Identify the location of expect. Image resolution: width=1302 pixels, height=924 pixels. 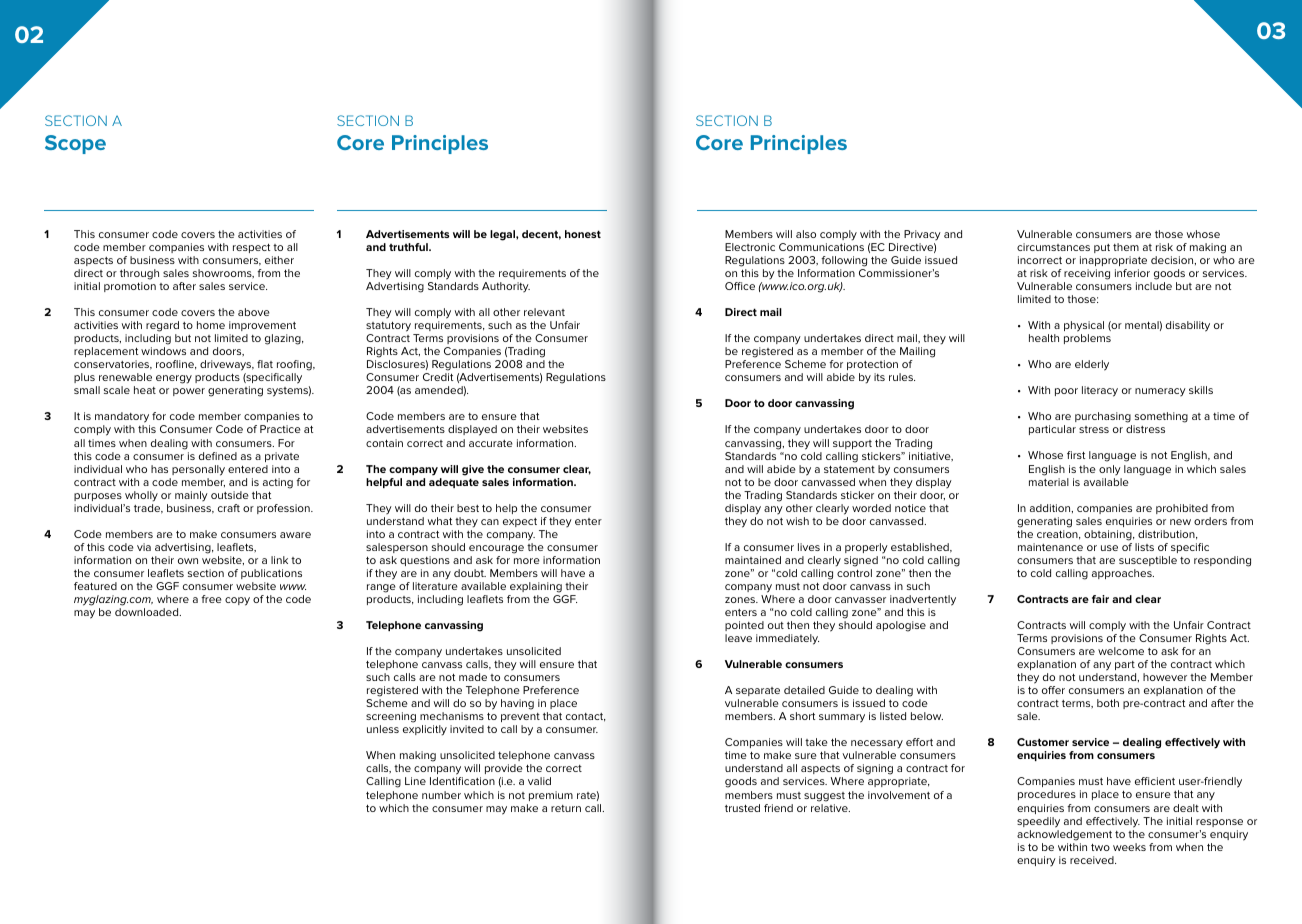
(520, 522).
